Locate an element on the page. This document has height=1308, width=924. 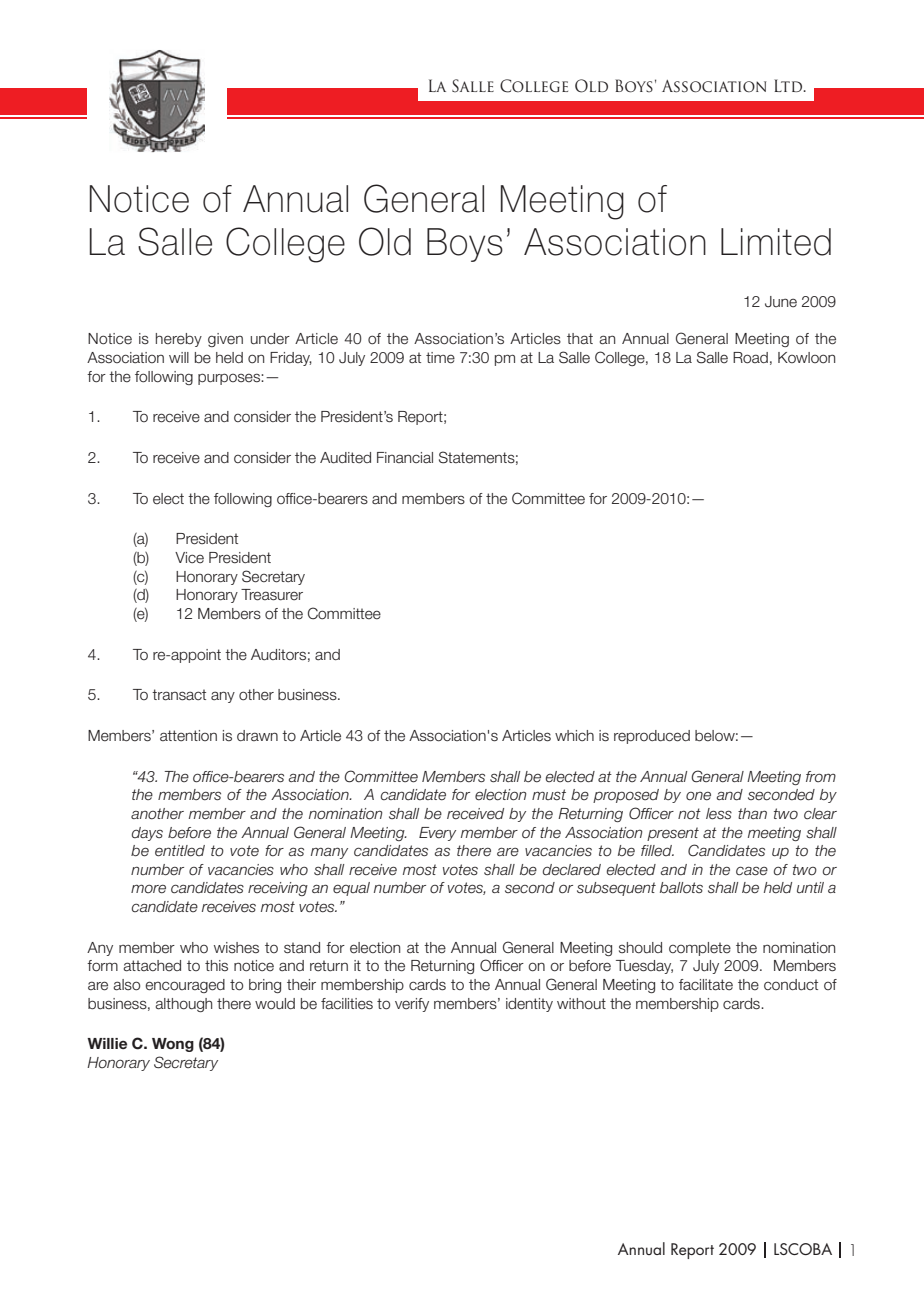
verify is located at coordinates (412, 1005).
